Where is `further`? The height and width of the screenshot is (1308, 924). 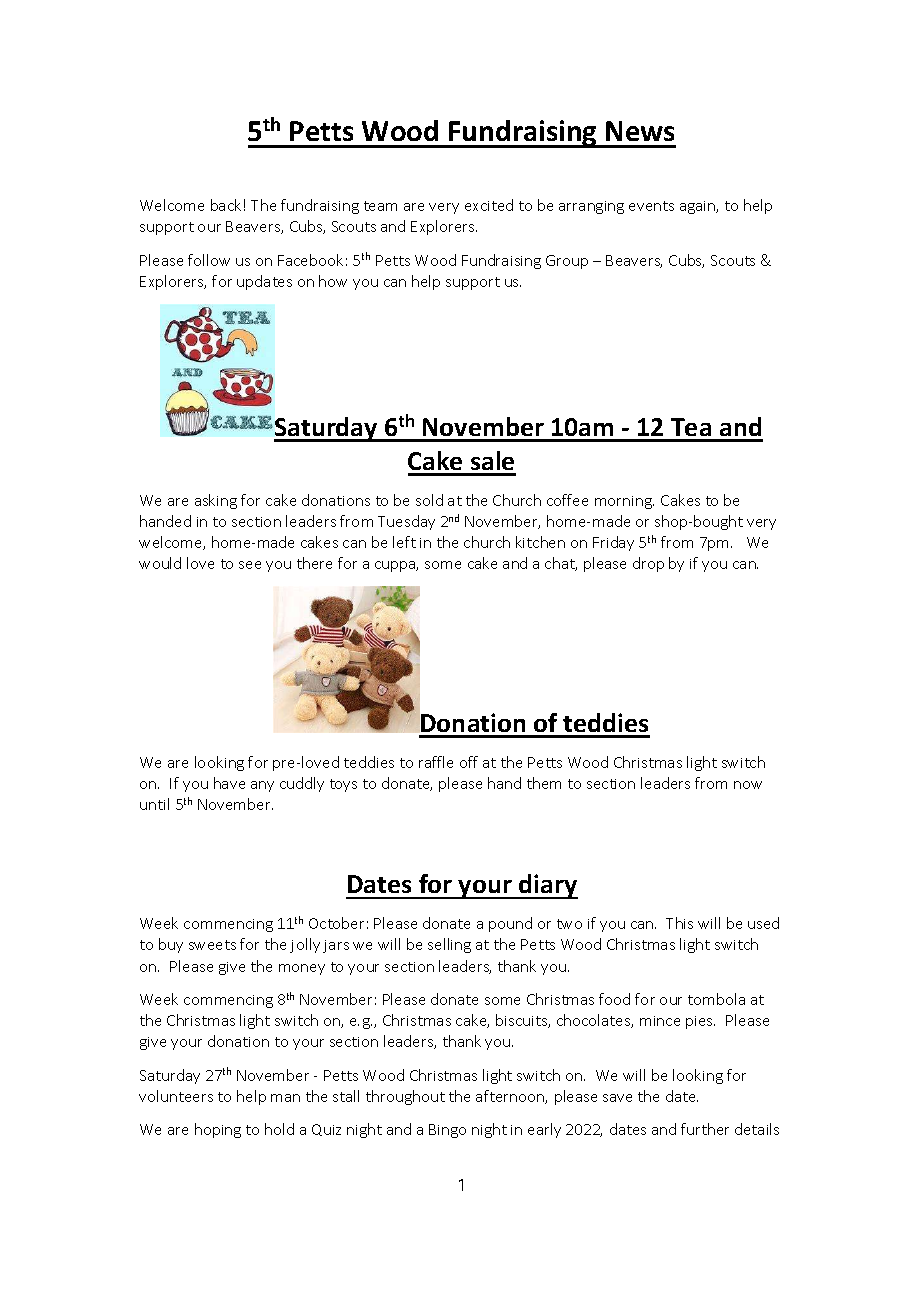
further is located at coordinates (705, 1129).
